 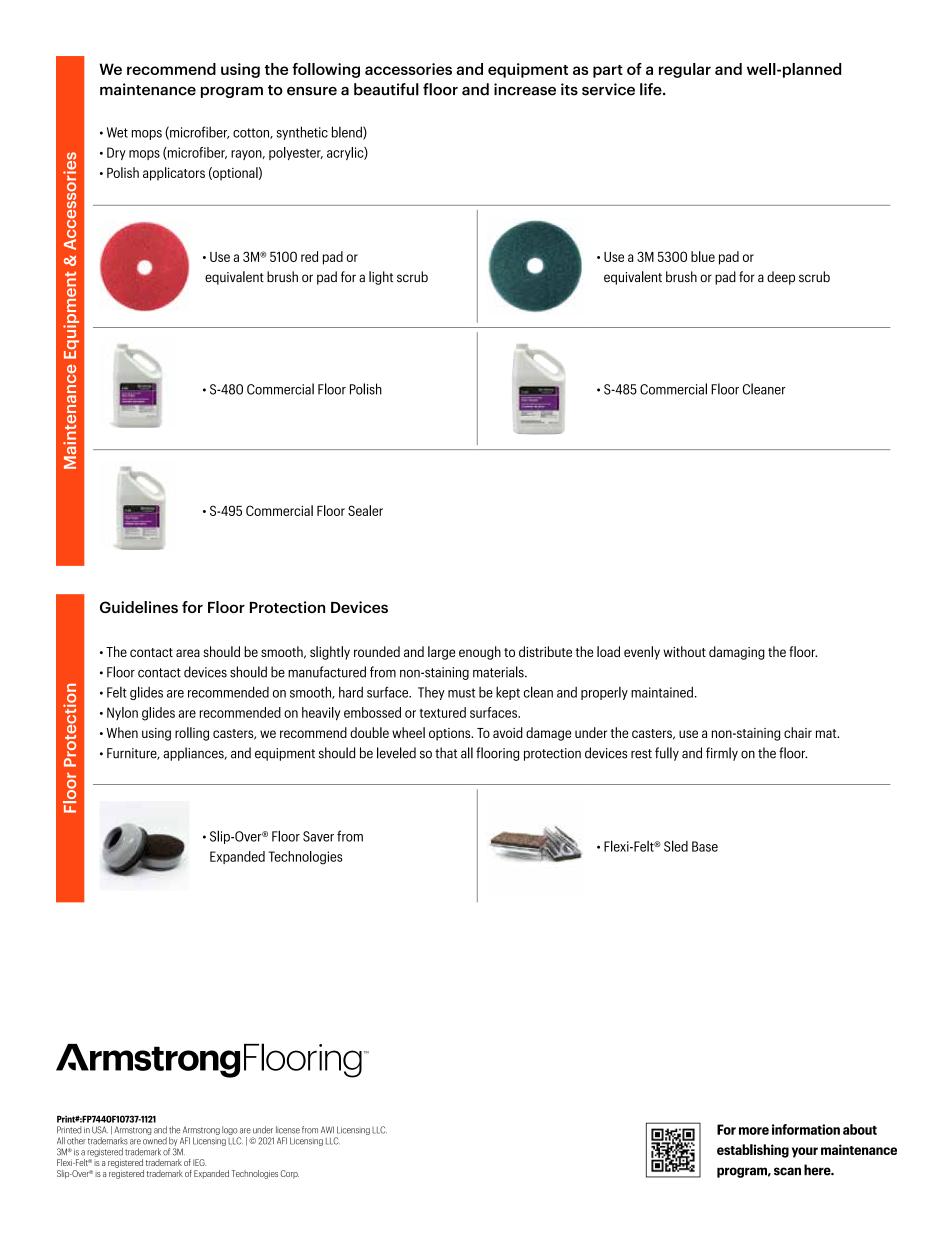 I want to click on enough, so click(x=480, y=653).
